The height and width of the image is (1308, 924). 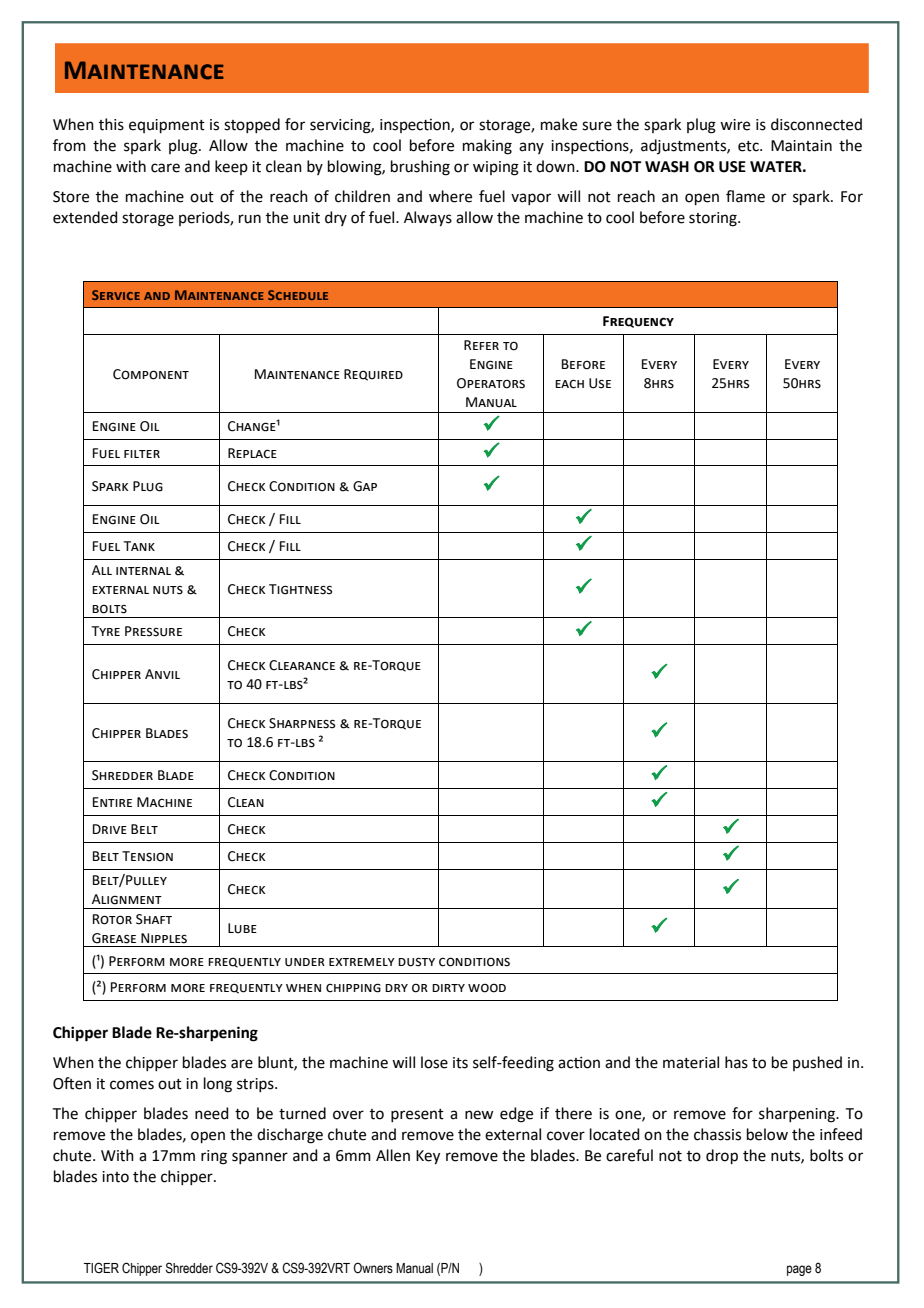 What do you see at coordinates (638, 322) in the image?
I see `Frequency` at bounding box center [638, 322].
